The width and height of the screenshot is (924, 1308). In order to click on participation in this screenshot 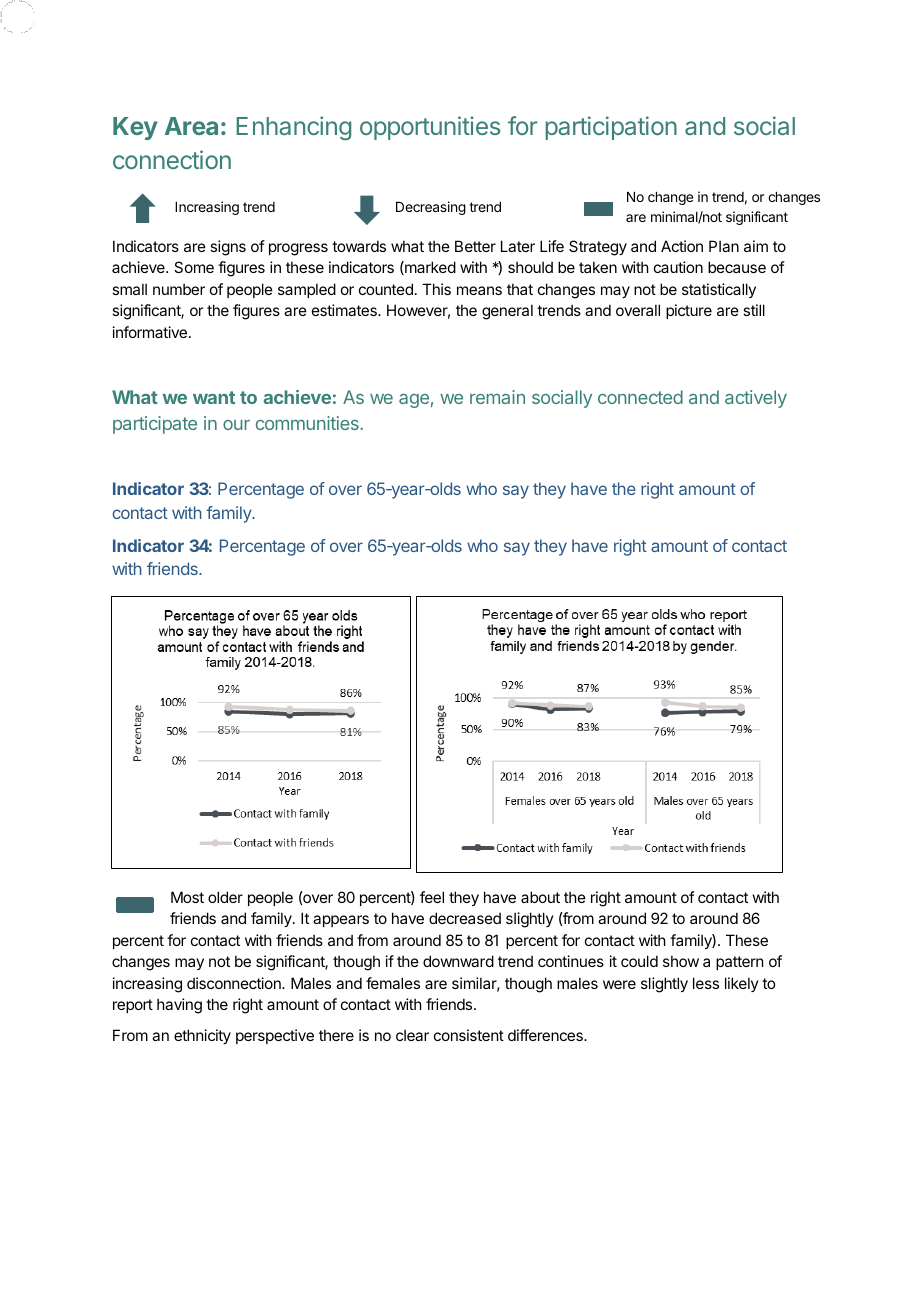, I will do `click(611, 128)`.
